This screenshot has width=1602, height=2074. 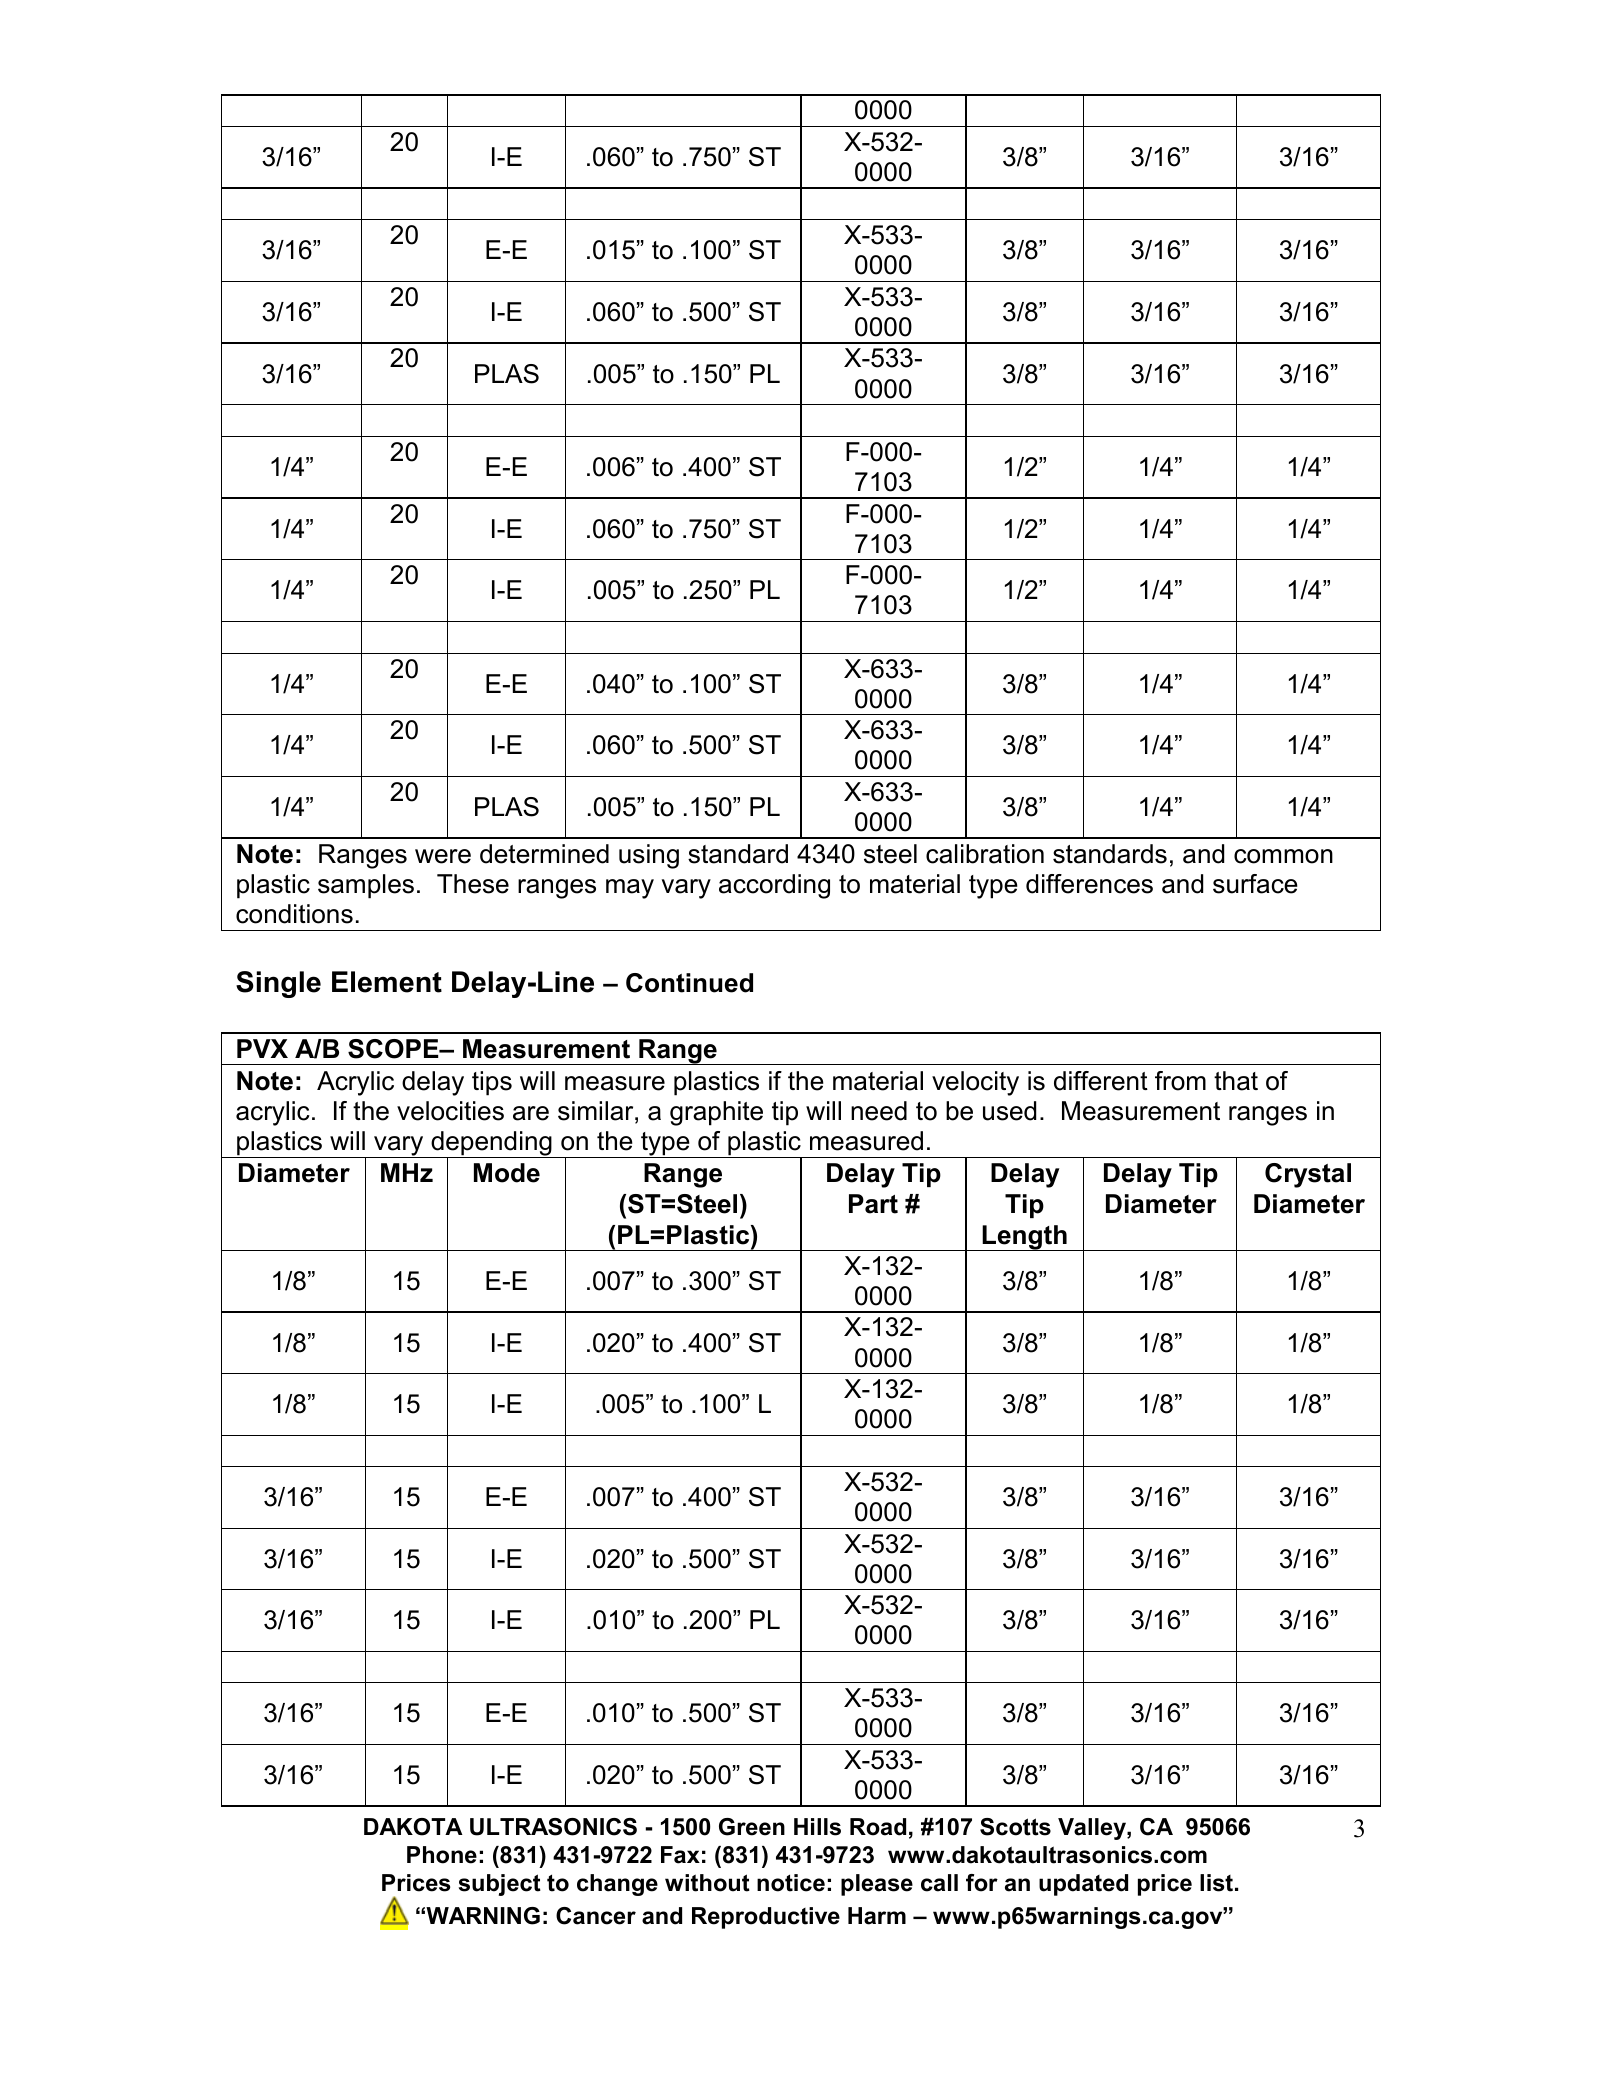 I want to click on Length, so click(x=1025, y=1238).
